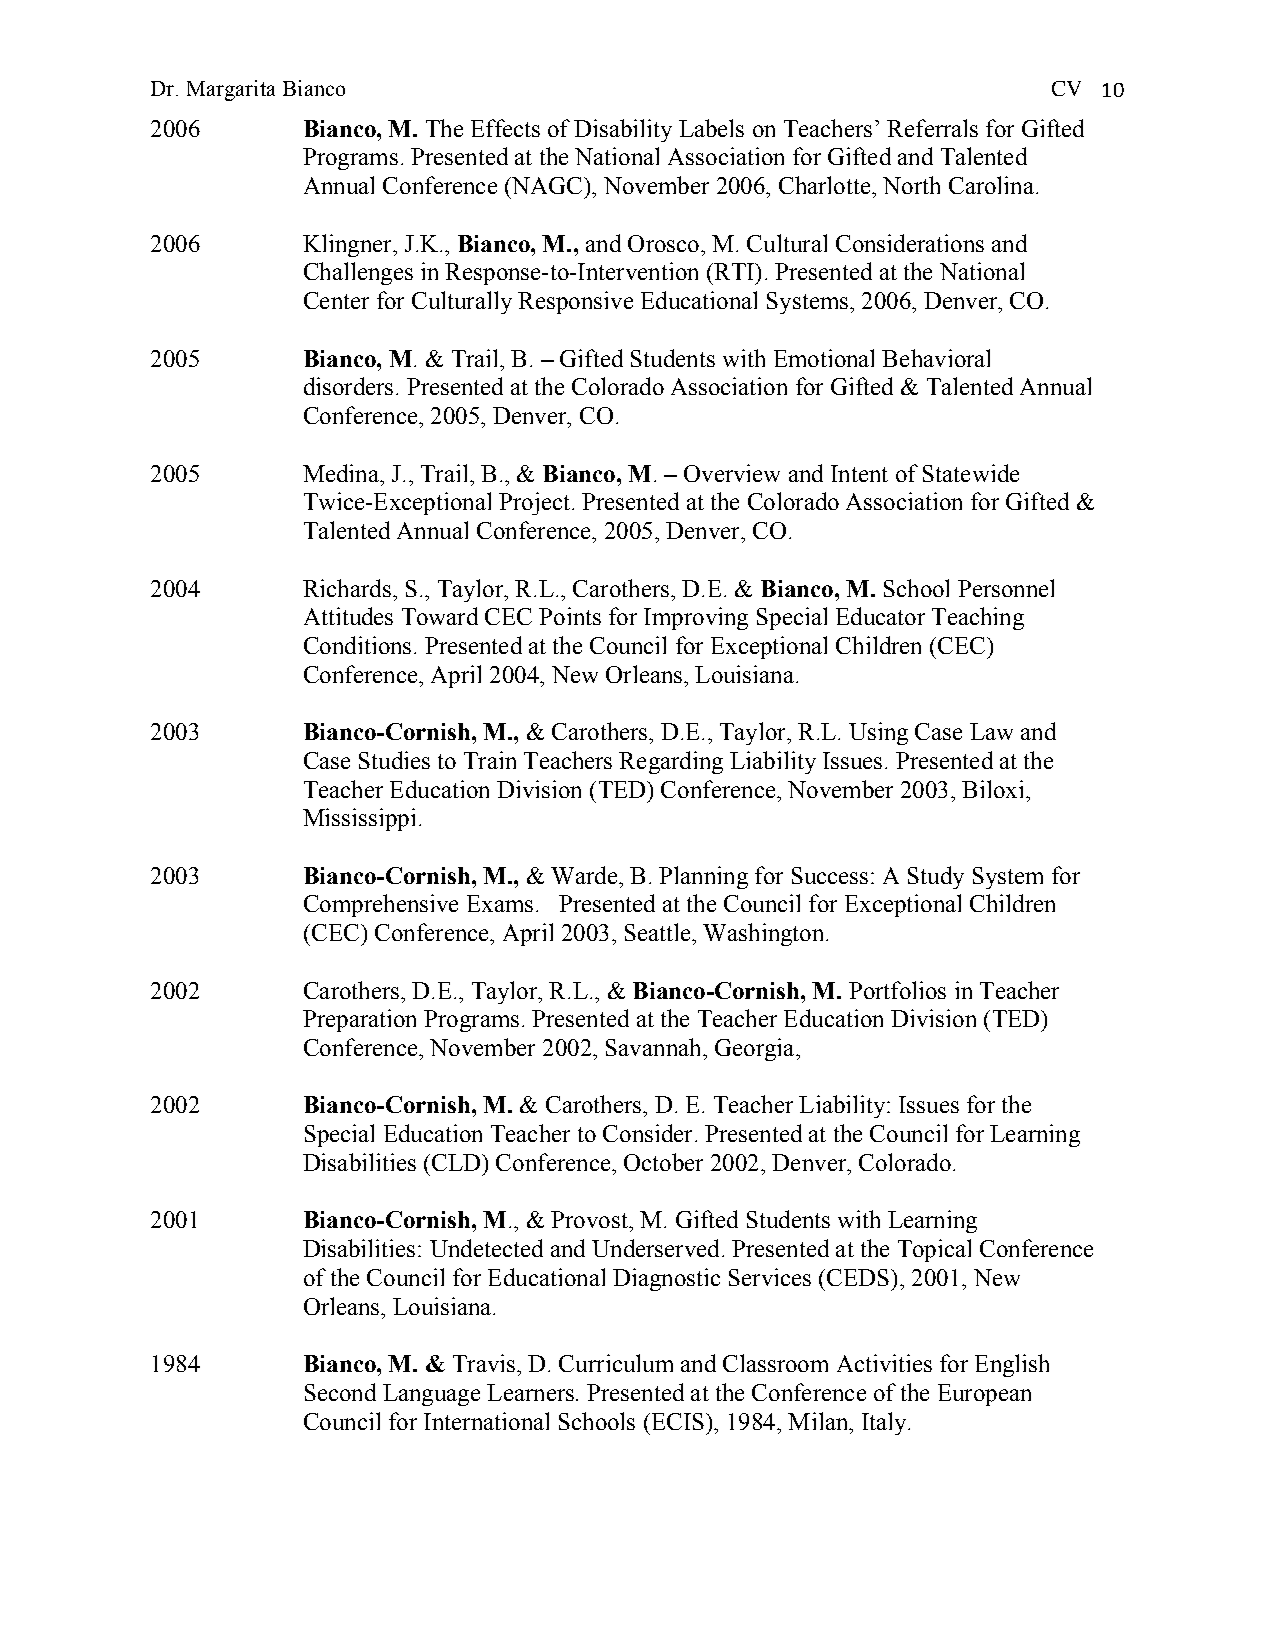 The image size is (1274, 1649). I want to click on Second, so click(340, 1392).
